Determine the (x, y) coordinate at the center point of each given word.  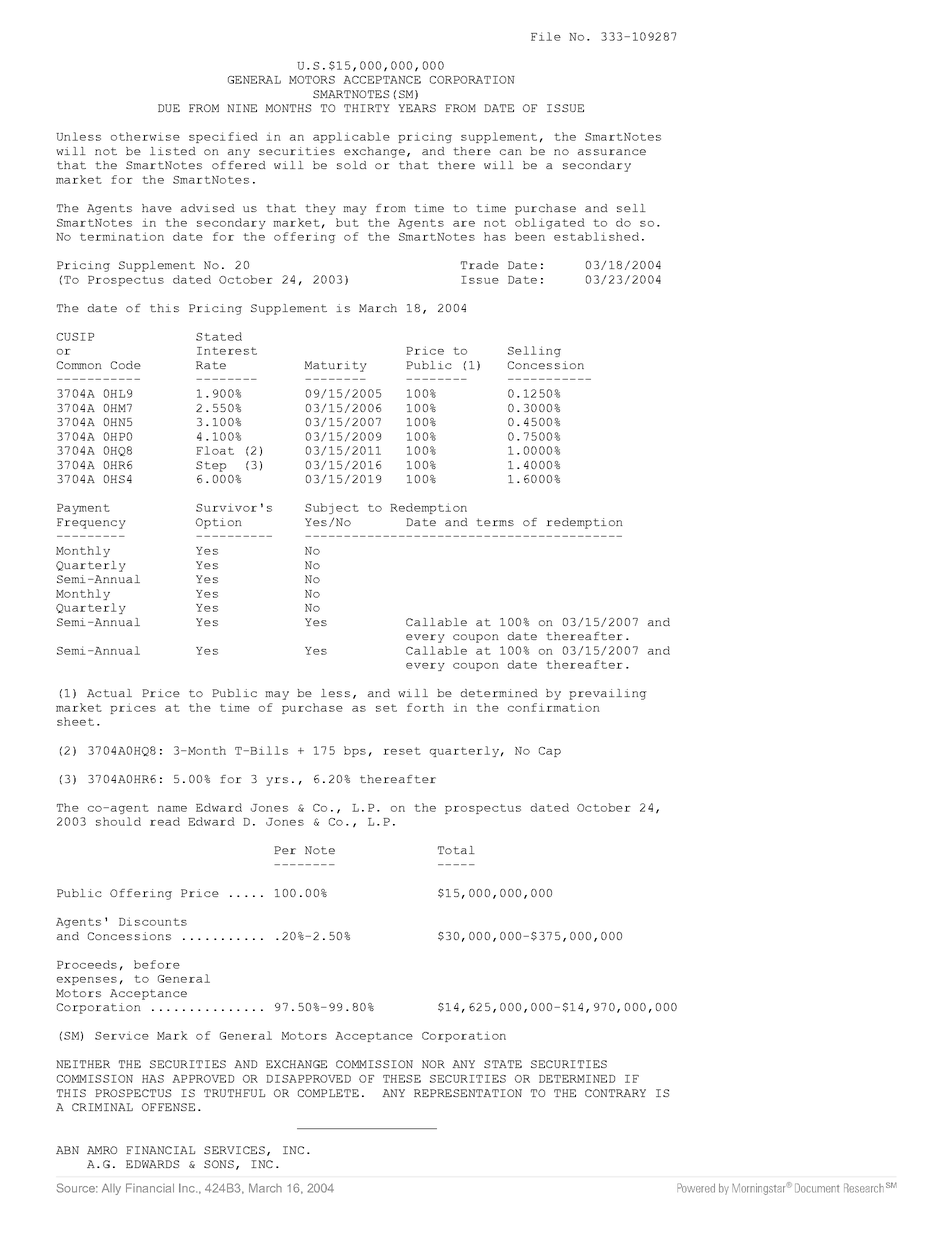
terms (495, 522)
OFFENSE (168, 1107)
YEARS (417, 108)
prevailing (608, 694)
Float (215, 450)
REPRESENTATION (468, 1093)
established (596, 236)
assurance (612, 152)
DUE (169, 108)
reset (402, 751)
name (172, 809)
